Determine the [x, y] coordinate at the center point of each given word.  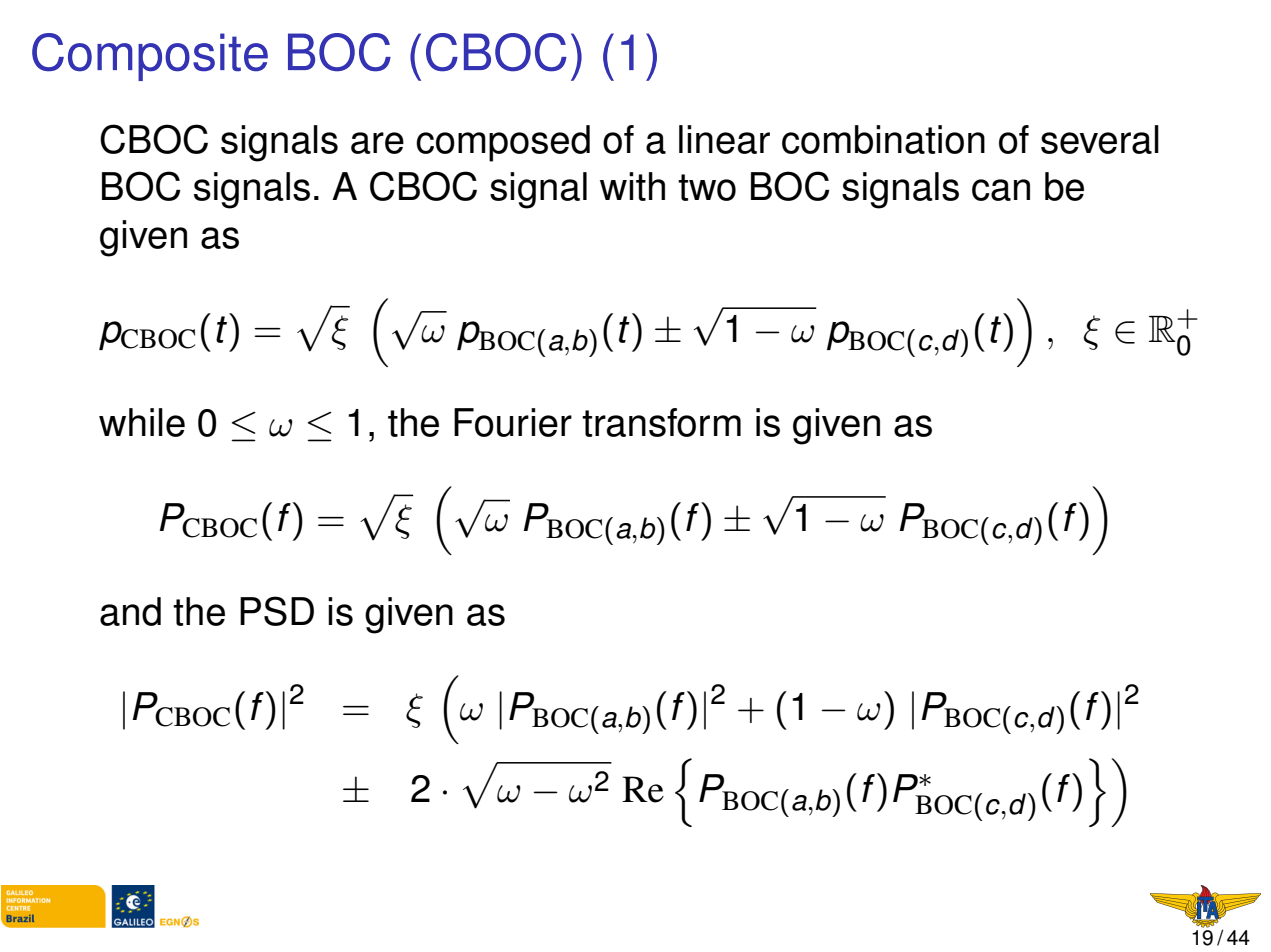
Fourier [513, 422]
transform [661, 422]
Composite [150, 57]
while [142, 422]
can [1001, 190]
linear [724, 139]
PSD [277, 611]
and [130, 611]
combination [883, 139]
